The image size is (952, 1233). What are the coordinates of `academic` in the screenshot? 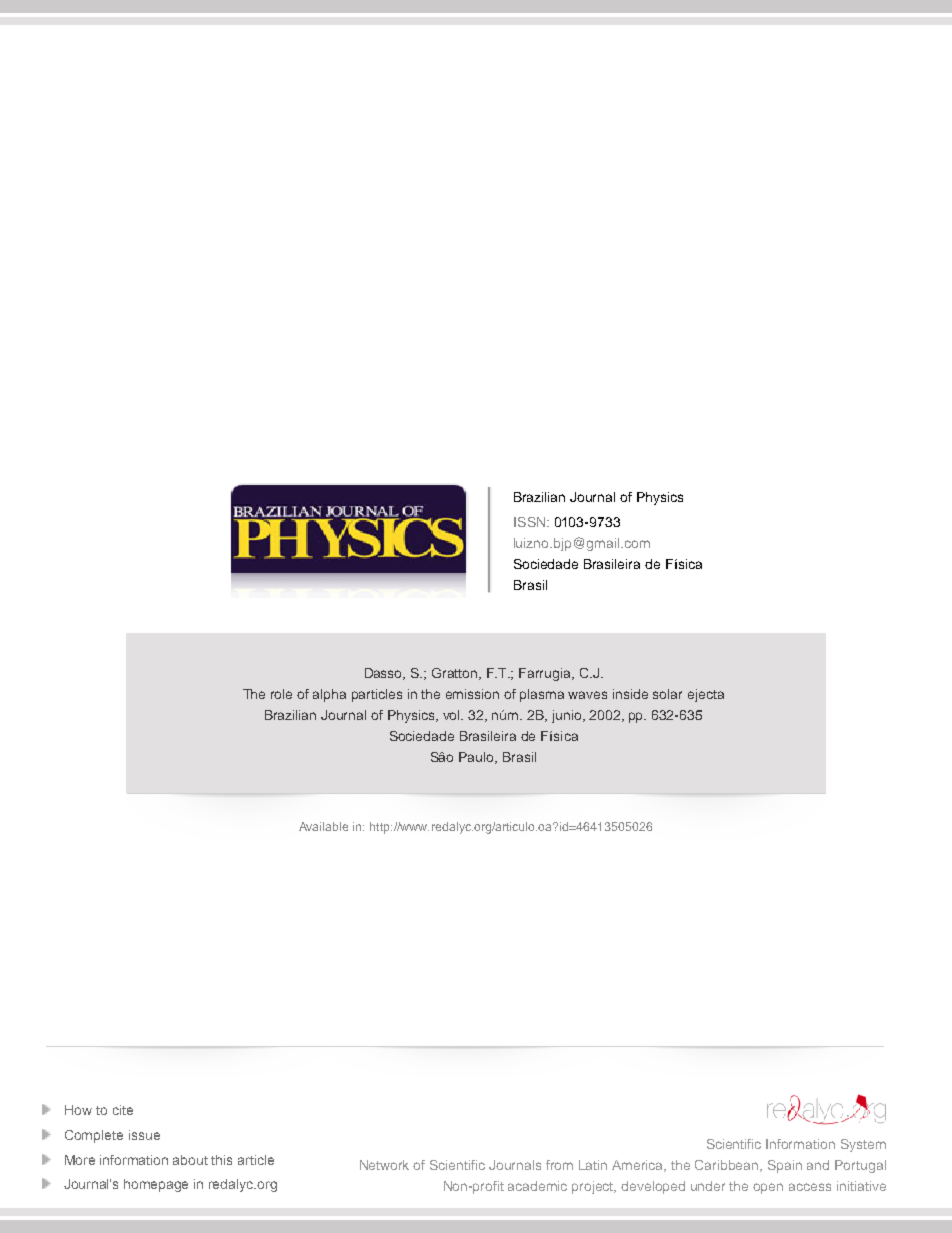 It's located at (537, 1186).
